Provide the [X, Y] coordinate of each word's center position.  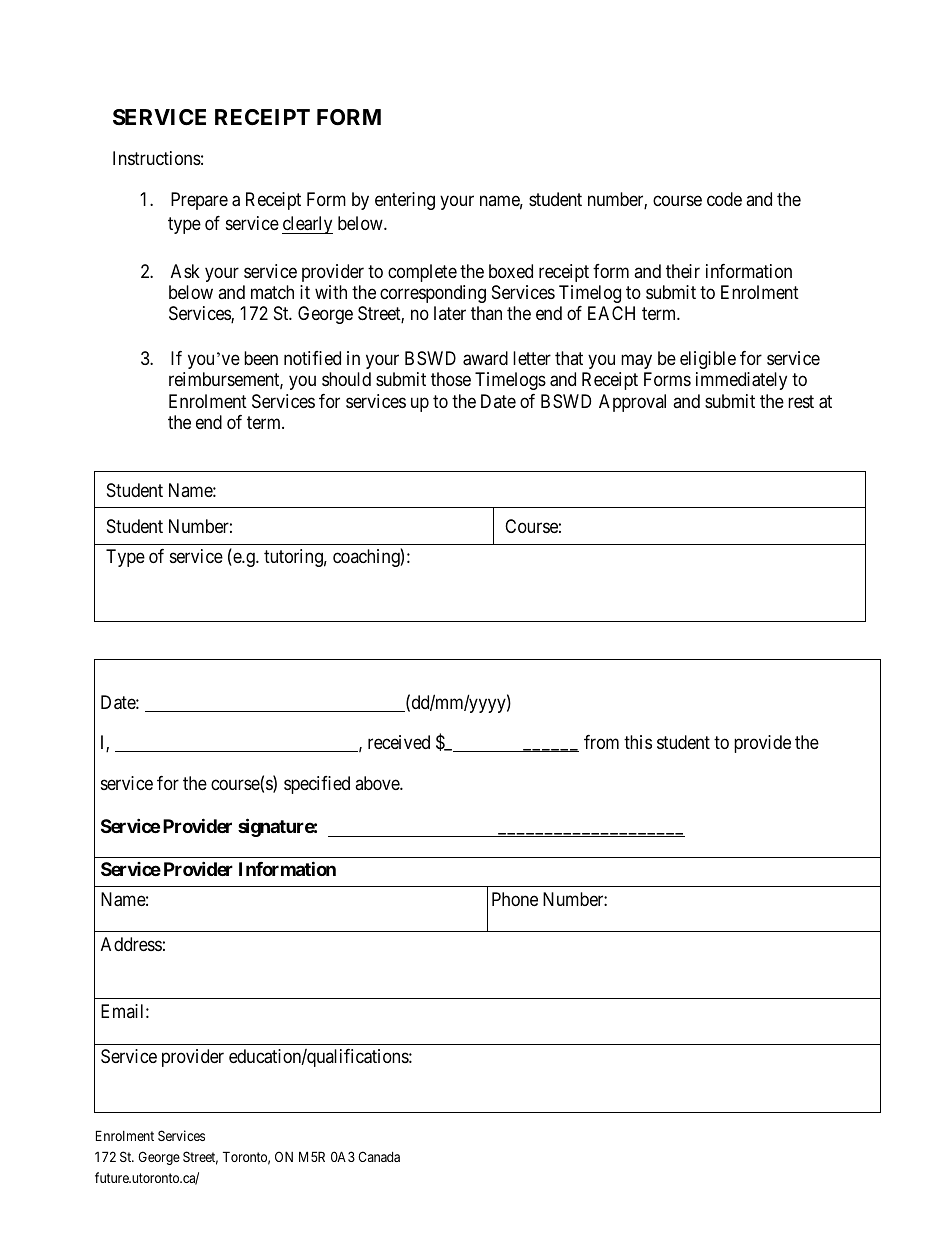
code [724, 199]
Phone [515, 899]
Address [131, 944]
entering [405, 201]
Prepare [199, 201]
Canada [379, 1156]
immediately [741, 381]
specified [317, 785]
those [451, 379]
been [261, 358]
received [399, 742]
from [601, 742]
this [638, 742]
